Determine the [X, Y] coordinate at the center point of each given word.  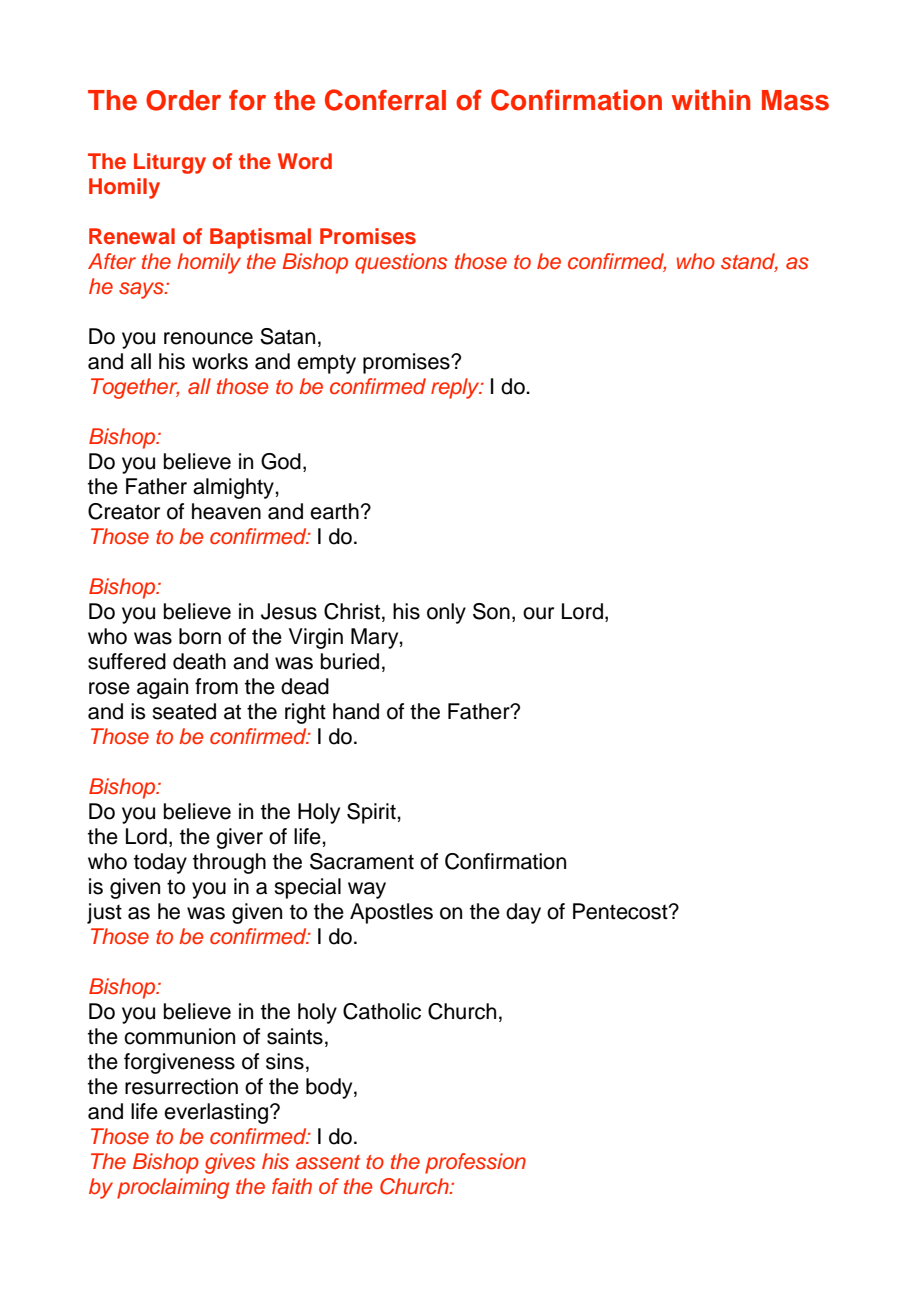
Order [183, 100]
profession [475, 1163]
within [711, 99]
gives [230, 1163]
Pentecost [621, 911]
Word [305, 161]
